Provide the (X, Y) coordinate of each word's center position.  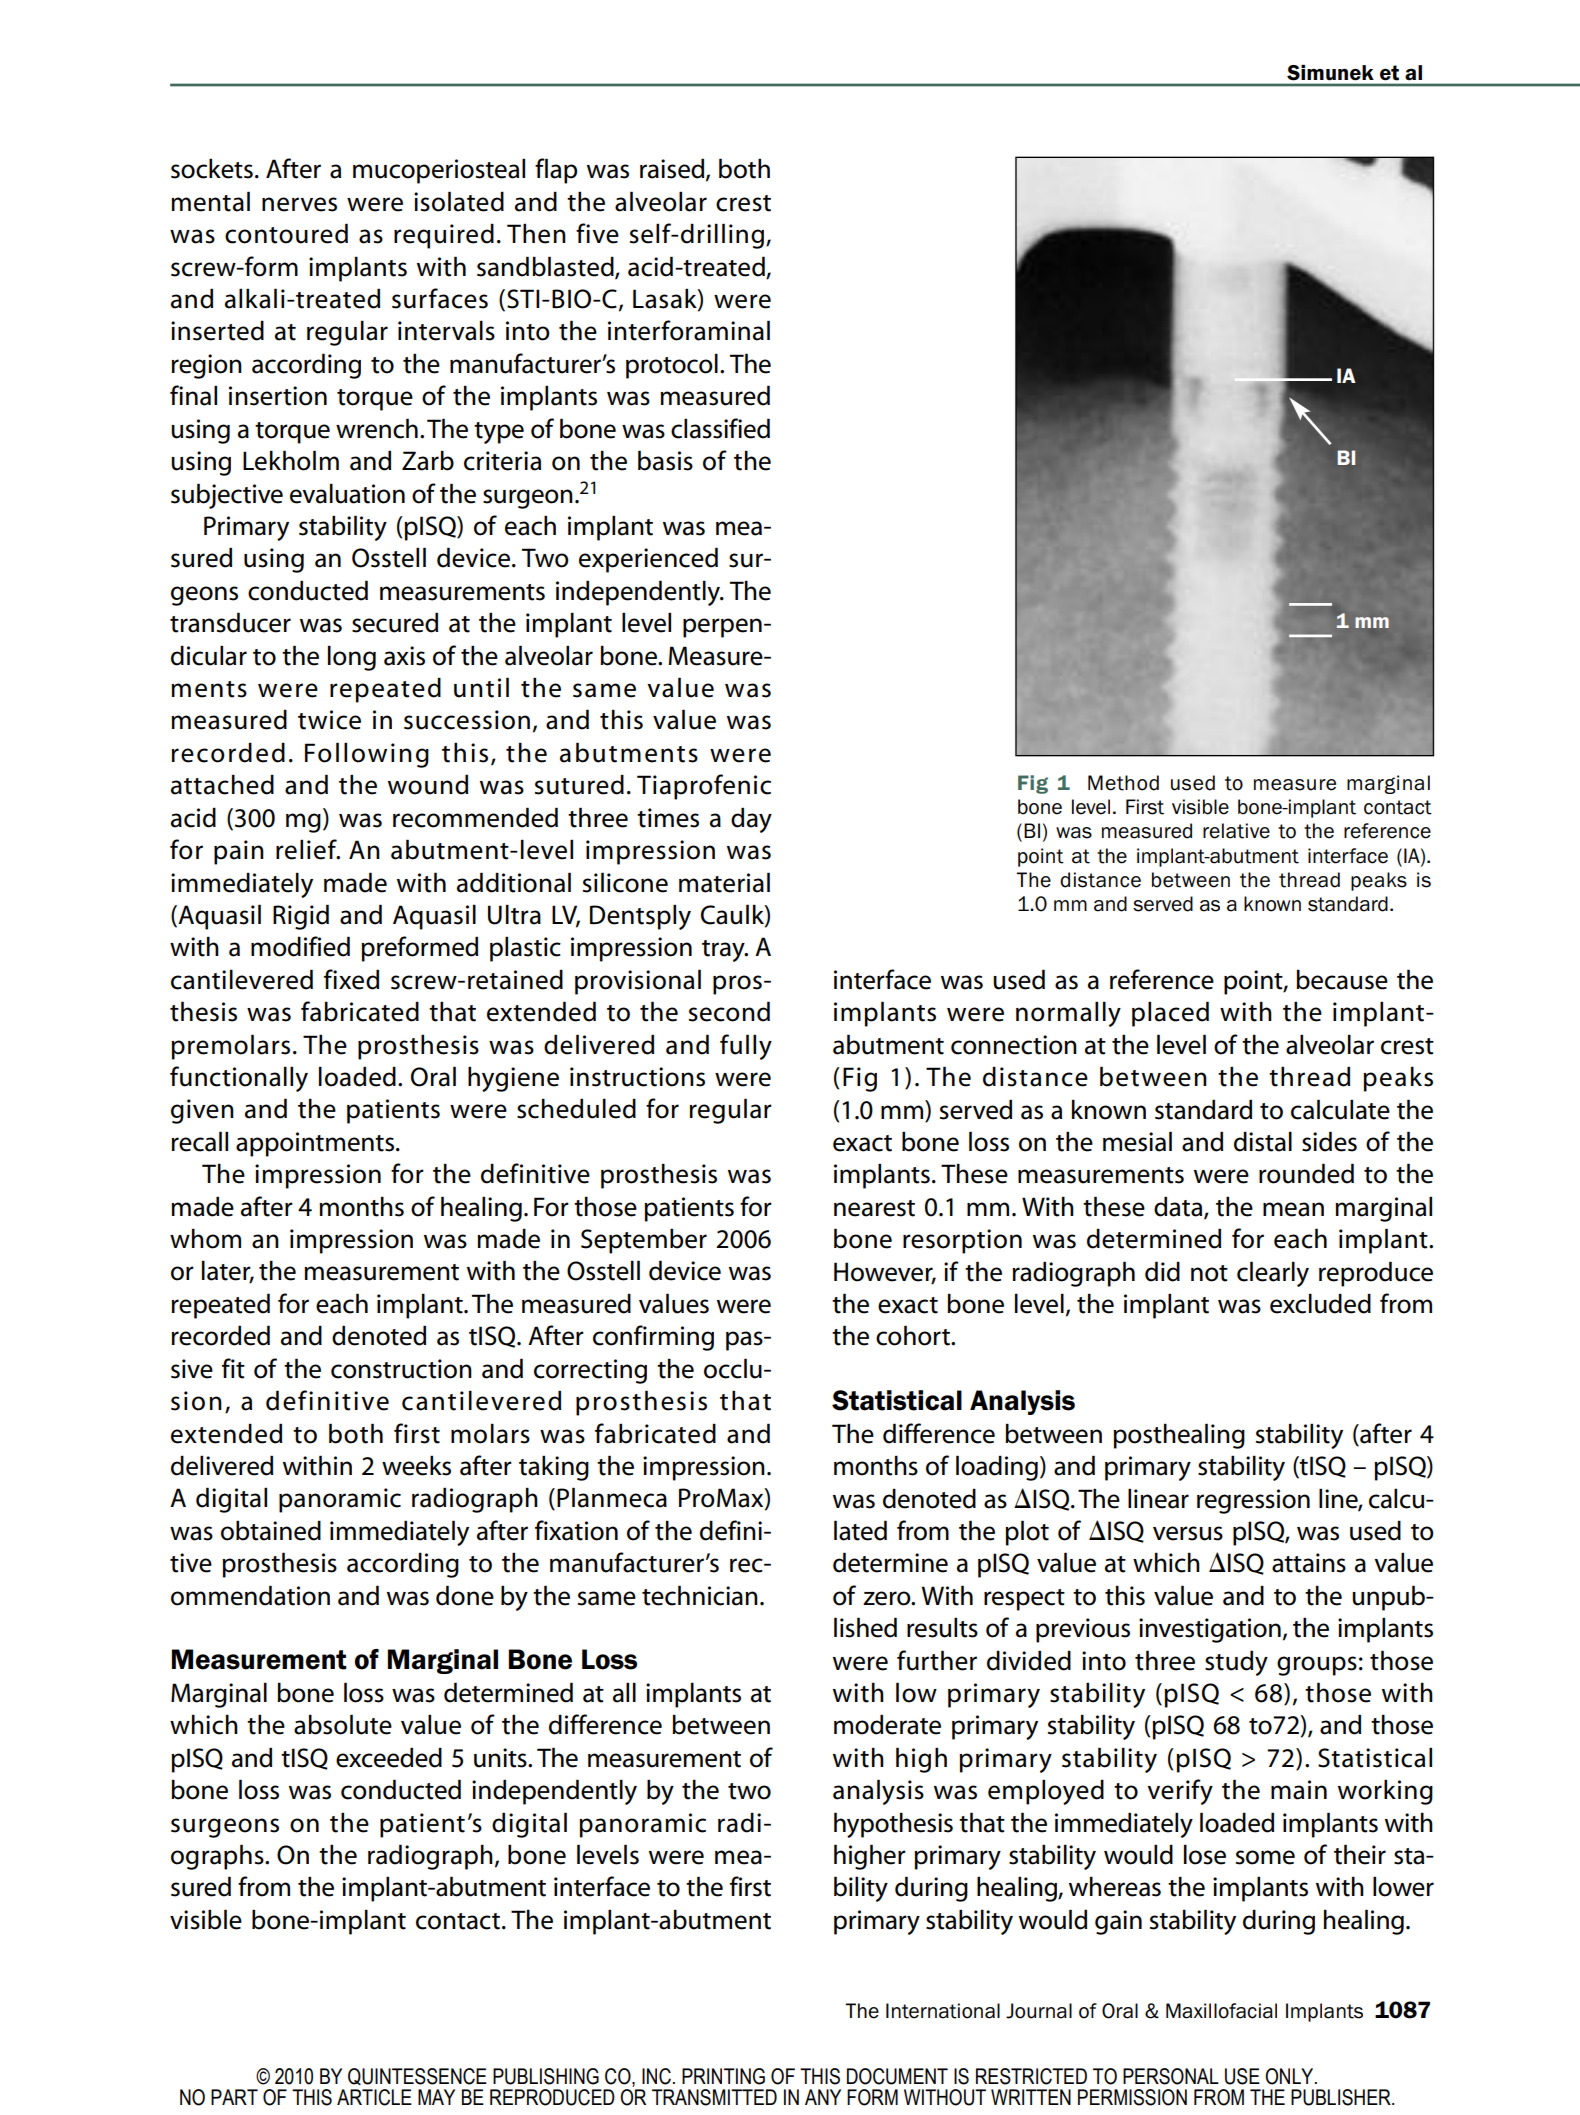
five (597, 233)
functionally (239, 1079)
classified (720, 428)
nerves (299, 204)
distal (1263, 1141)
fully (746, 1047)
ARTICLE (374, 2097)
